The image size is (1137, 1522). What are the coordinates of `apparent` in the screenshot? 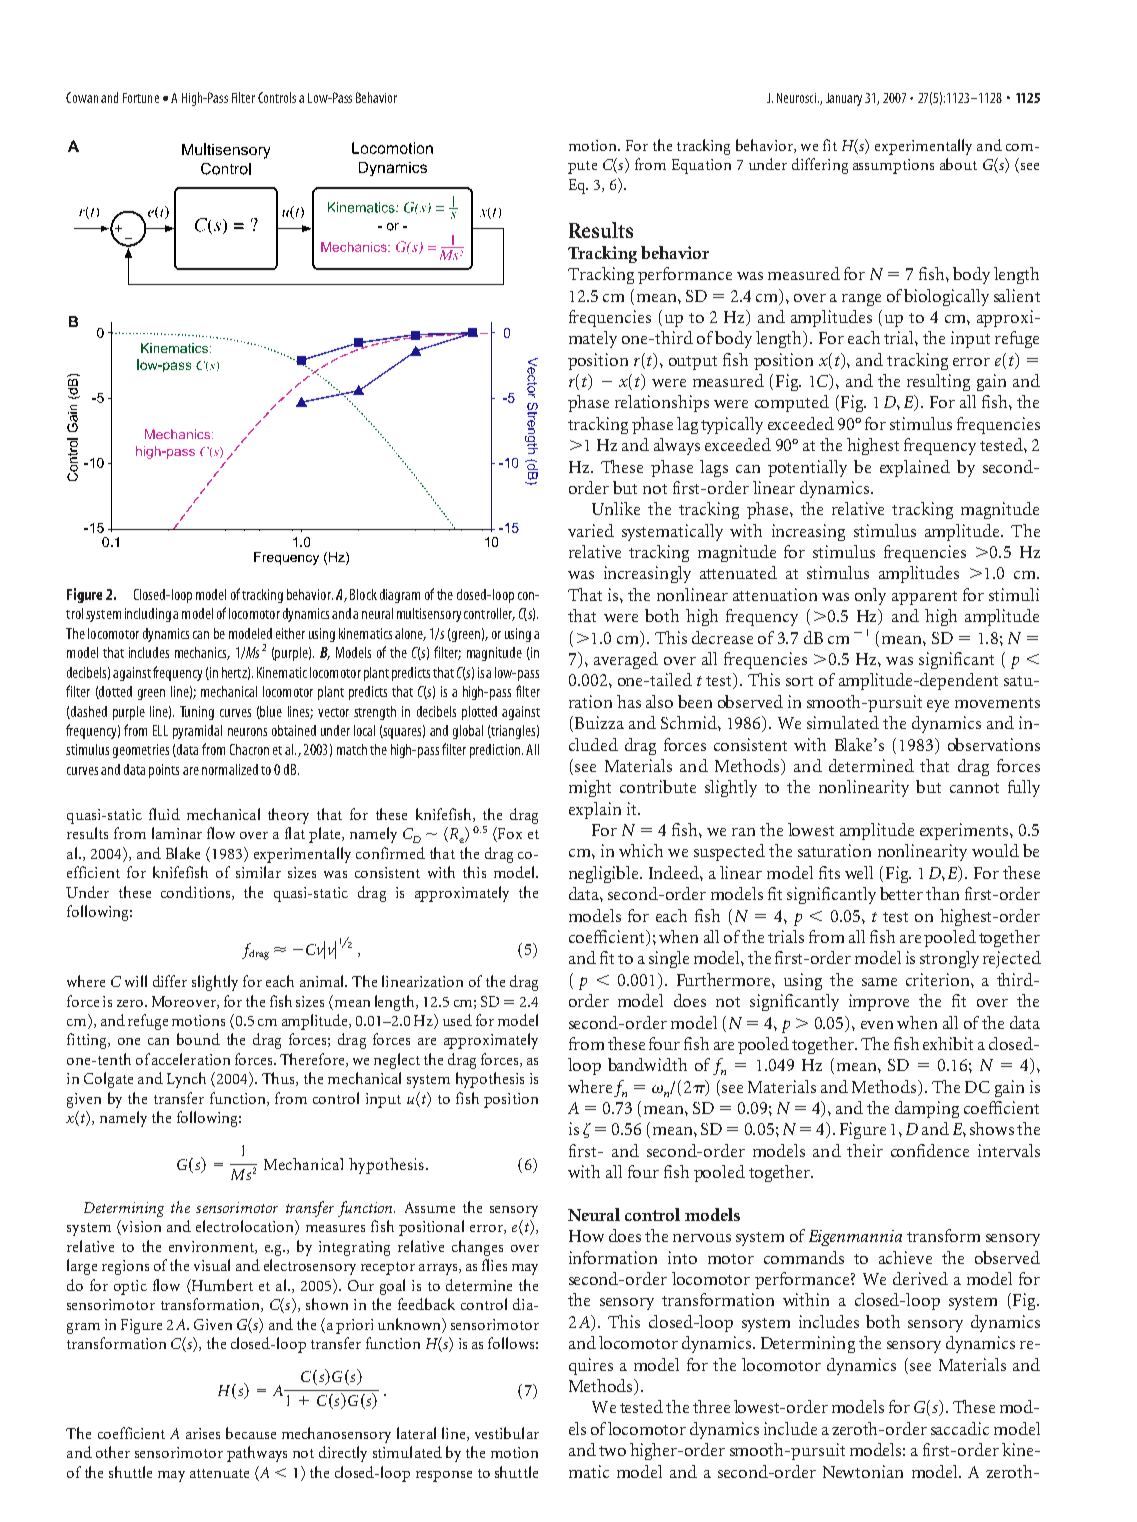 It's located at (924, 598).
